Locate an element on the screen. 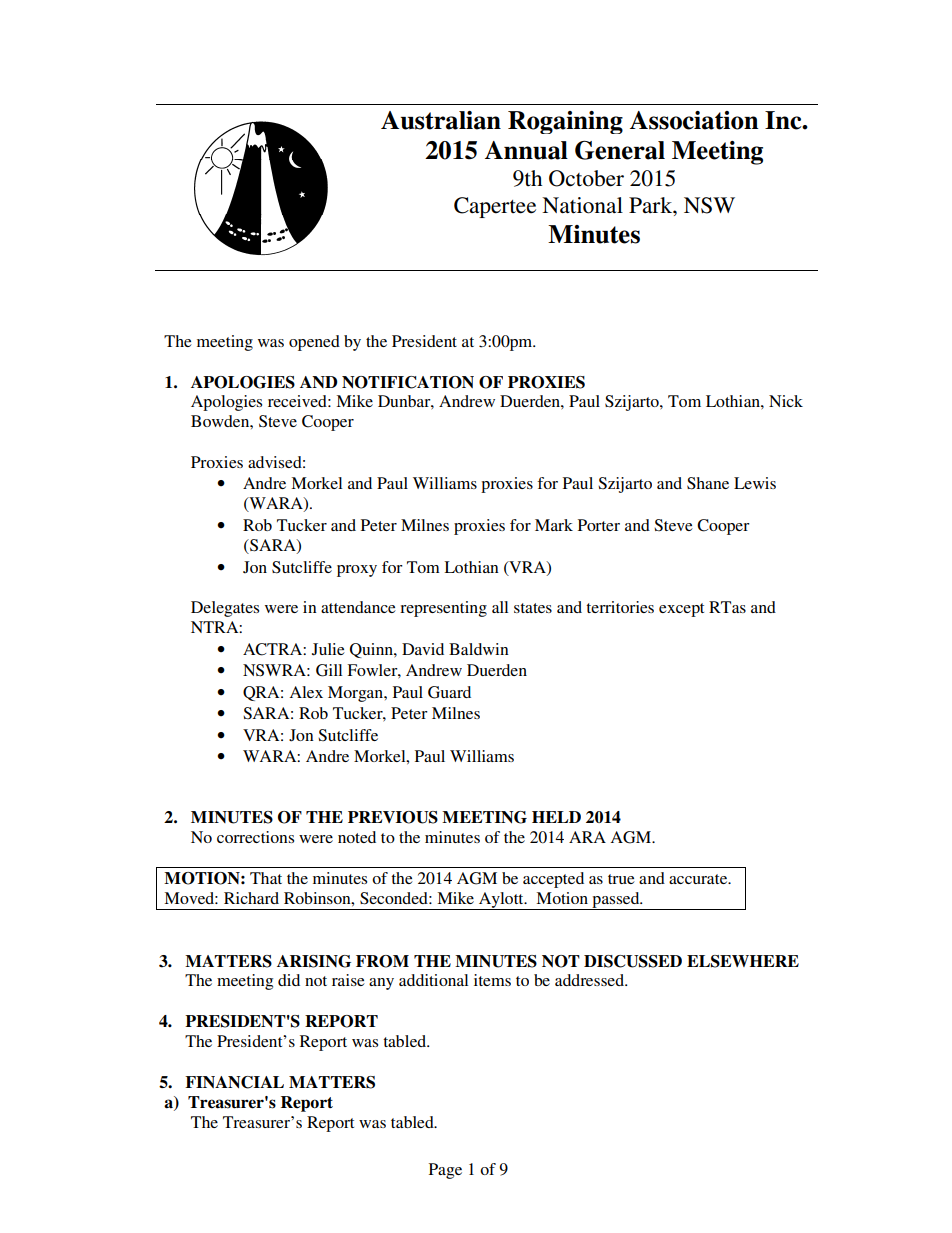 The image size is (952, 1233). Julie is located at coordinates (328, 649).
